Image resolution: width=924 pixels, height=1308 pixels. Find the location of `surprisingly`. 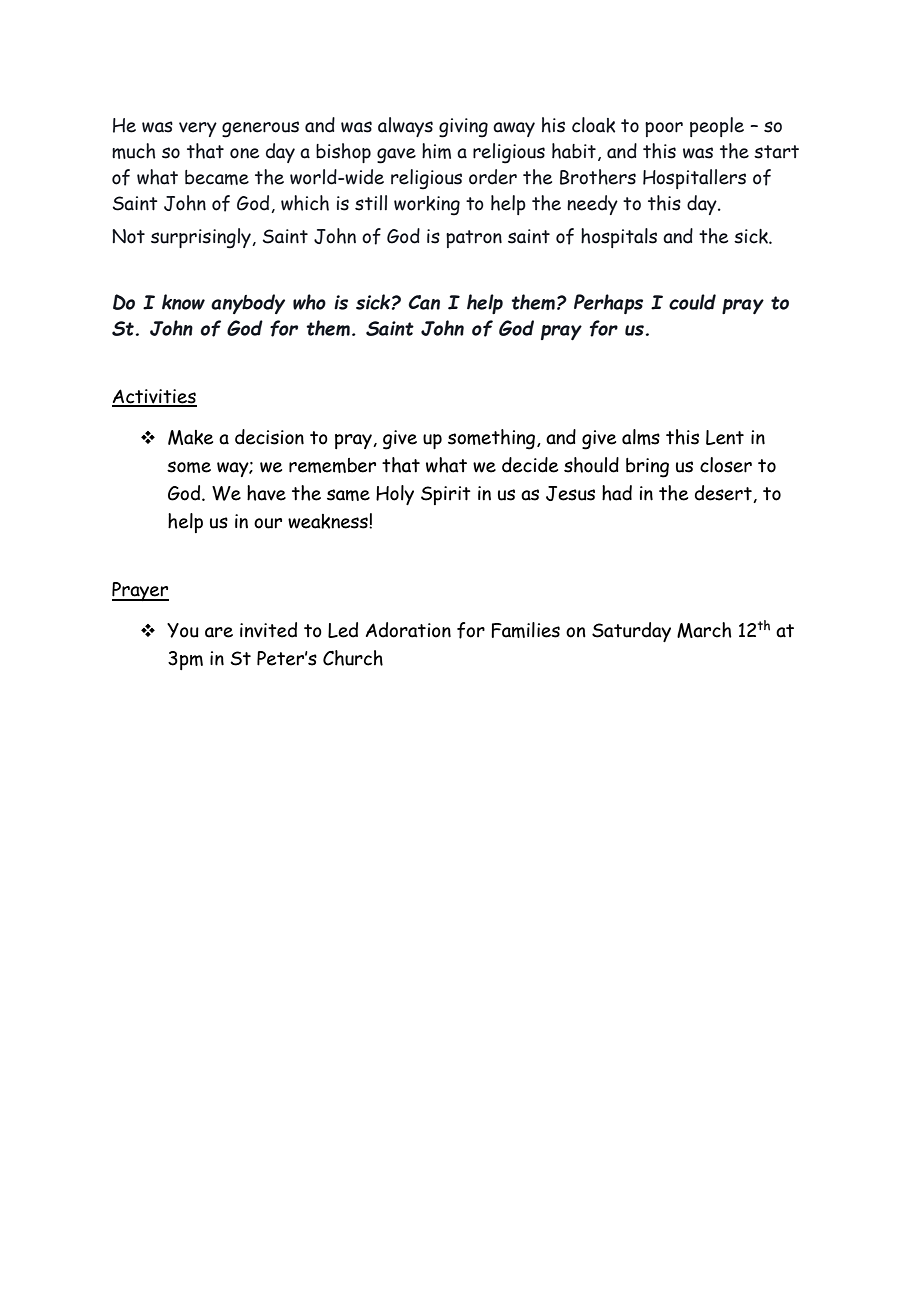

surprisingly is located at coordinates (202, 238).
